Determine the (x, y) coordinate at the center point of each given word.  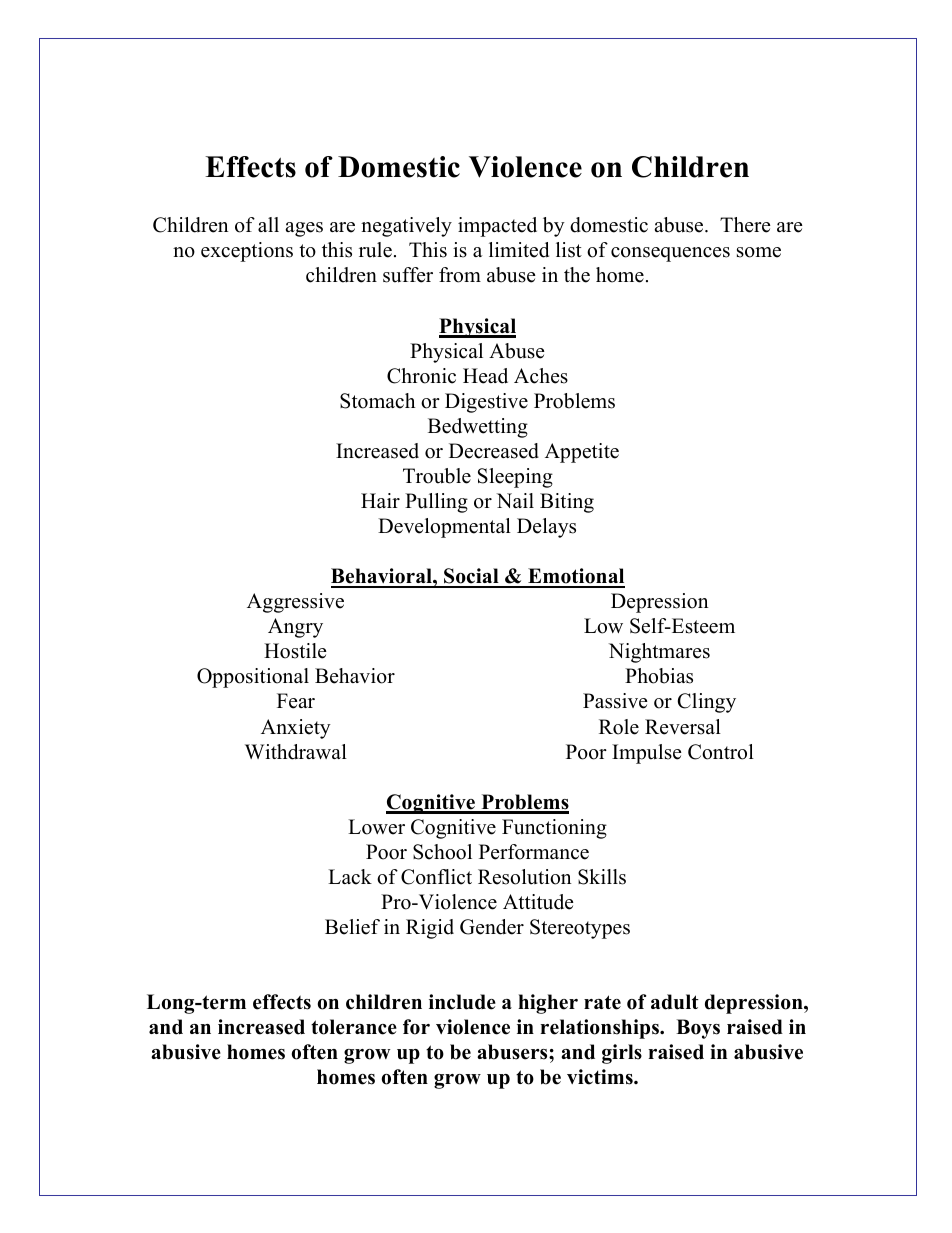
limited (519, 250)
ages (304, 229)
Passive (615, 701)
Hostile (295, 651)
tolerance (354, 1027)
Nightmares (659, 653)
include (462, 1002)
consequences (670, 254)
